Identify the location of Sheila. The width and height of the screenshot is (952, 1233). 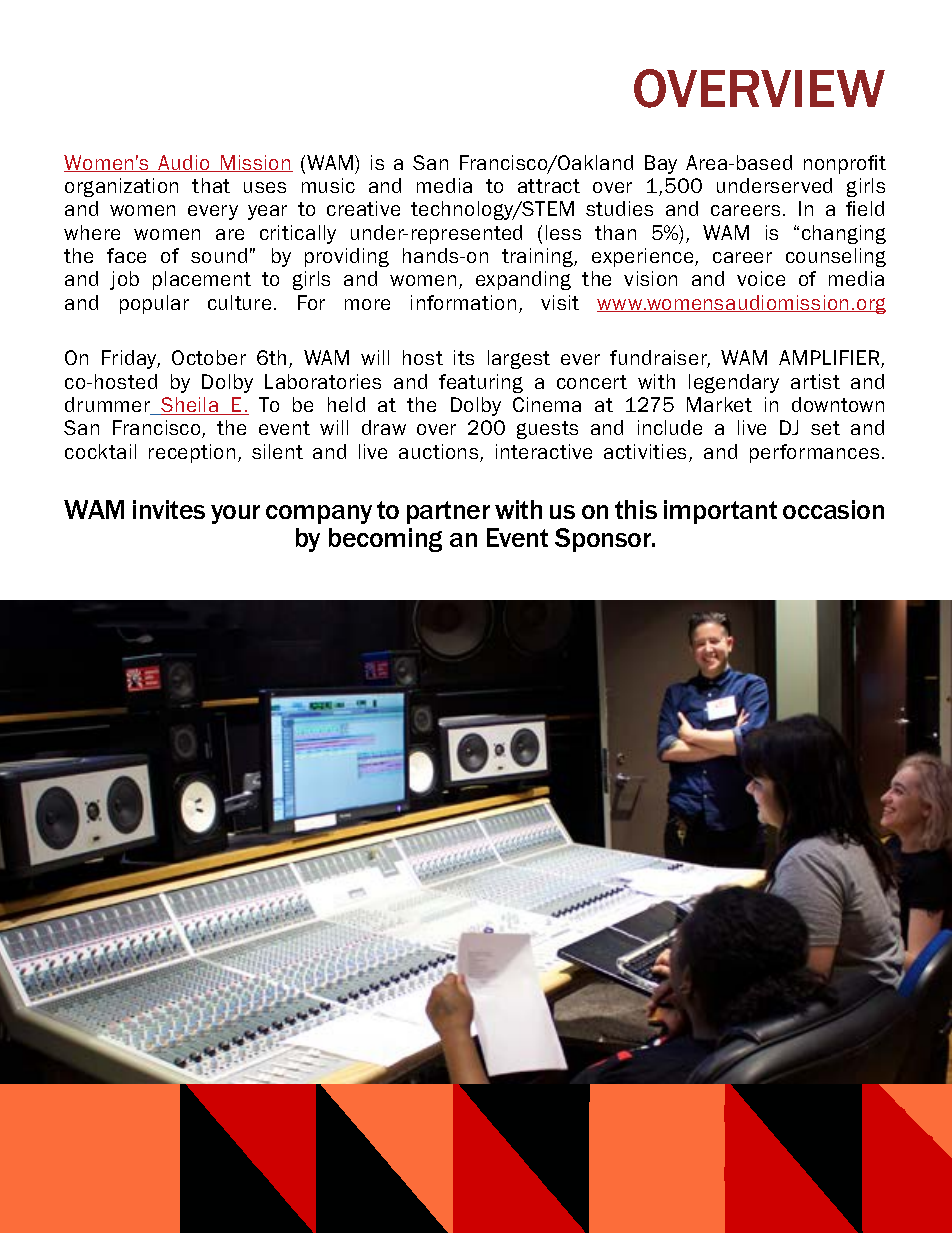
(190, 406).
